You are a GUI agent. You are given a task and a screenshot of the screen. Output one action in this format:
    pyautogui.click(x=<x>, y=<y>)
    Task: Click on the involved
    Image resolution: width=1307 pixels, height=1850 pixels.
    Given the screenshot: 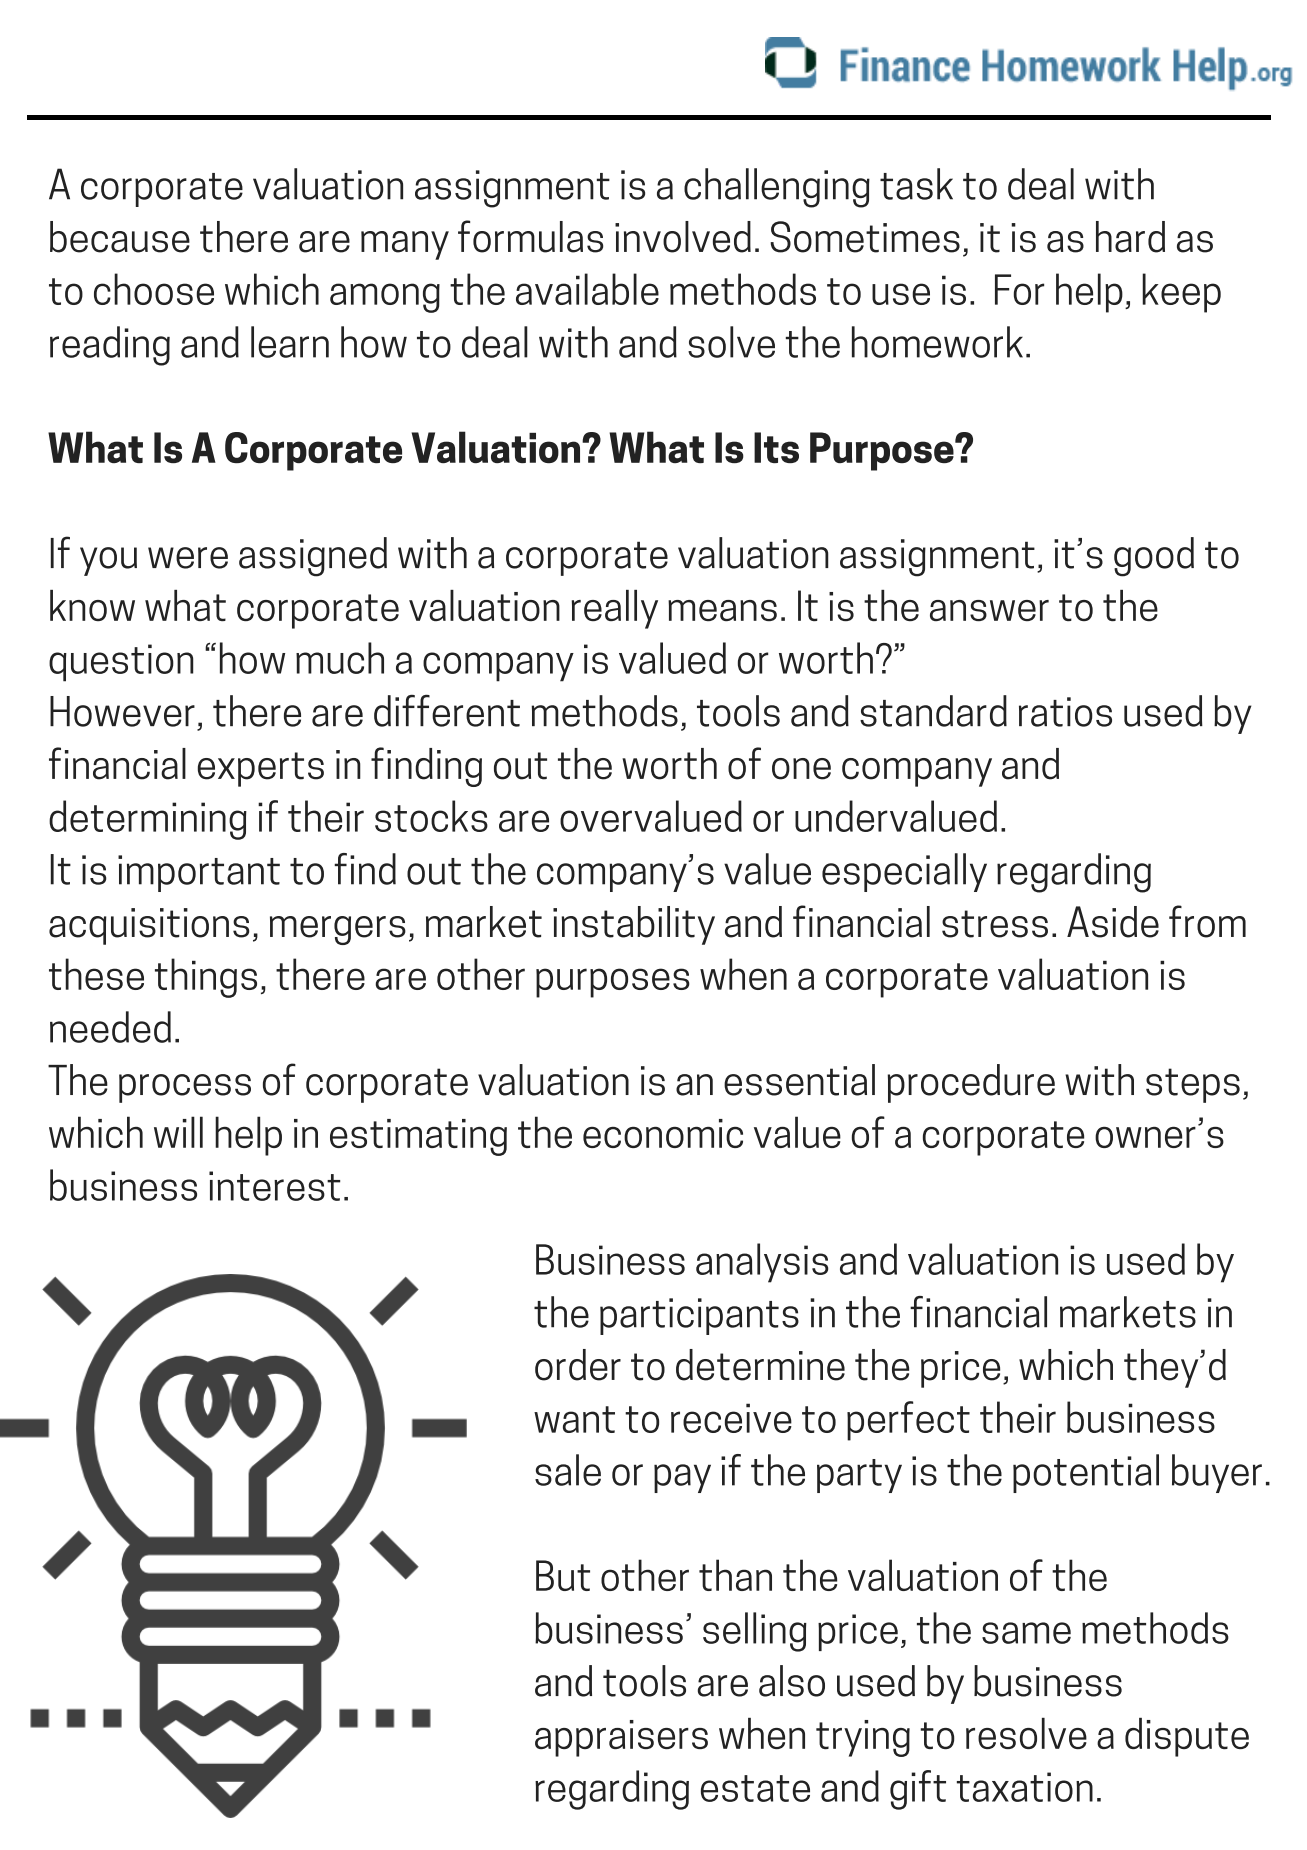 What is the action you would take?
    pyautogui.click(x=683, y=237)
